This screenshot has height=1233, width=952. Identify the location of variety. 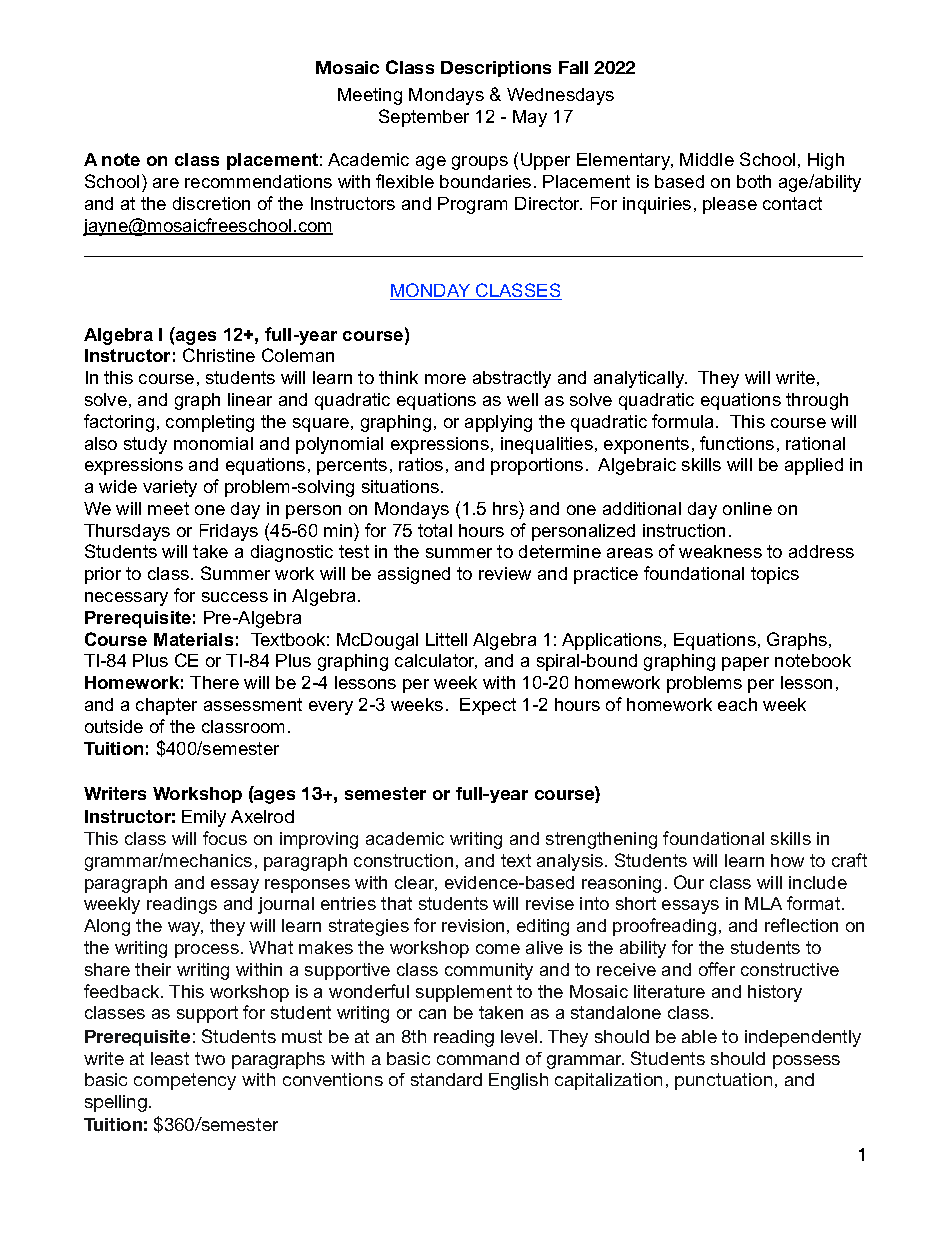
(170, 488).
